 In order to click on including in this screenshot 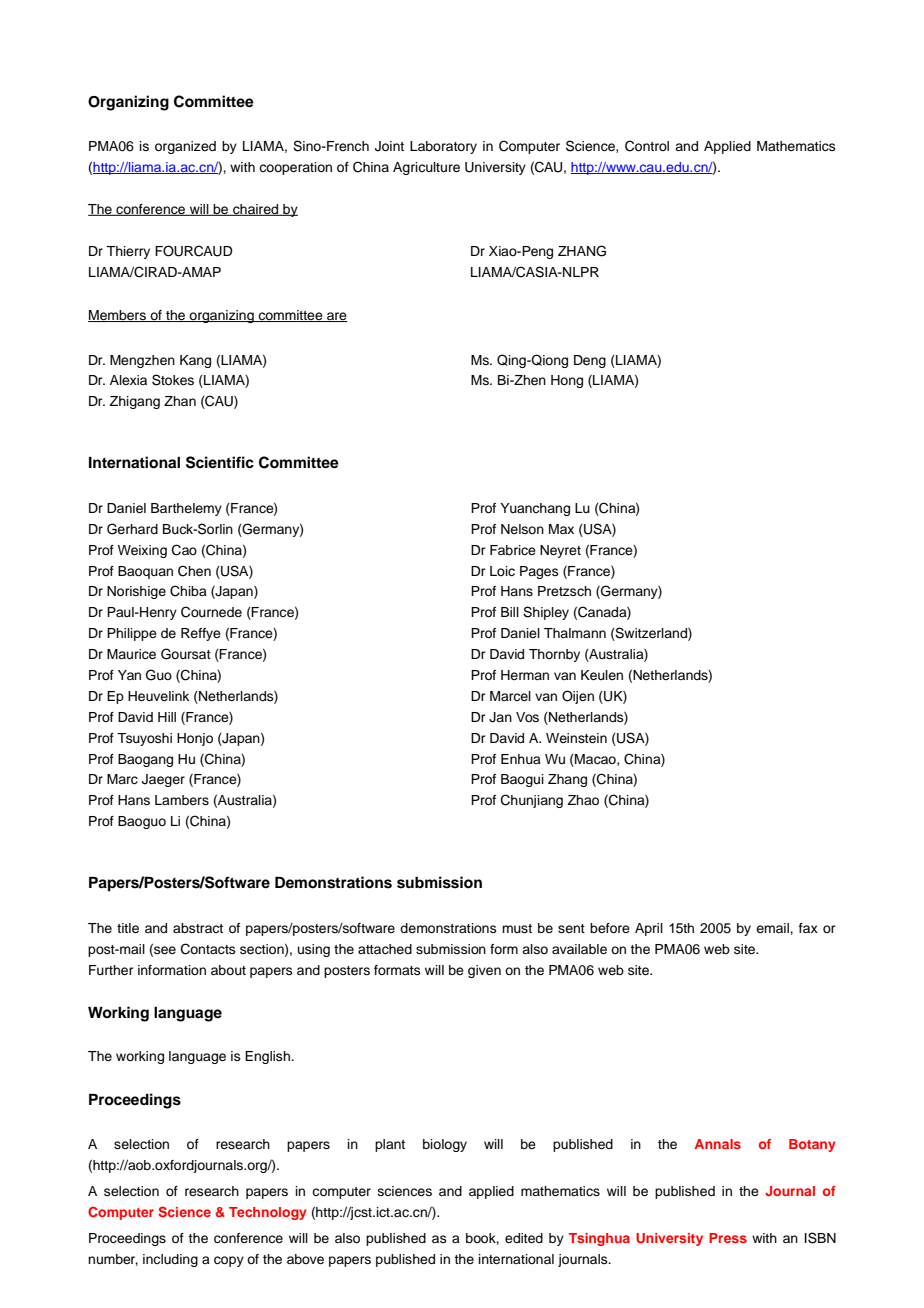, I will do `click(170, 1260)`.
